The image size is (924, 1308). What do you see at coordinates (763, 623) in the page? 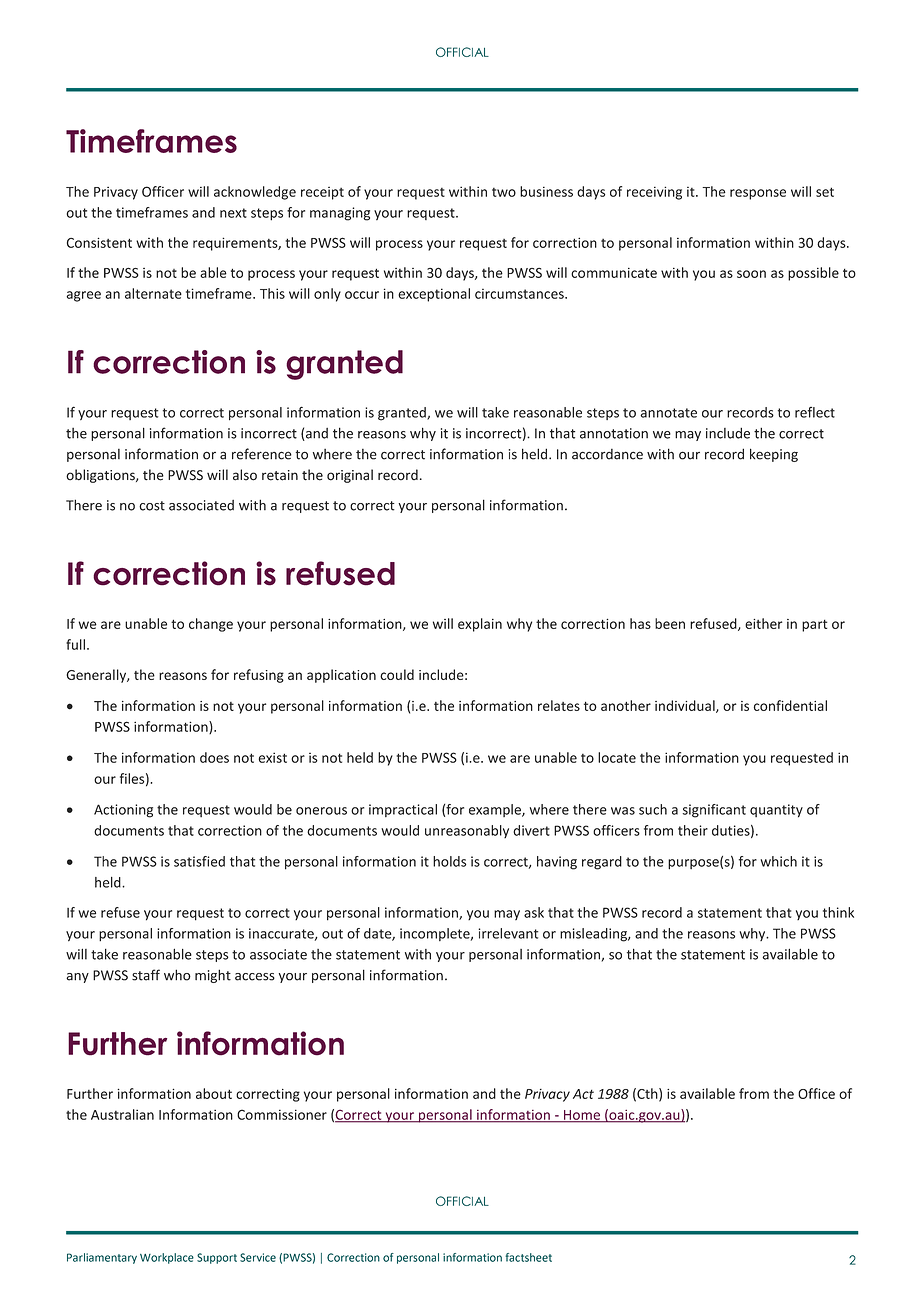
I see `either` at bounding box center [763, 623].
